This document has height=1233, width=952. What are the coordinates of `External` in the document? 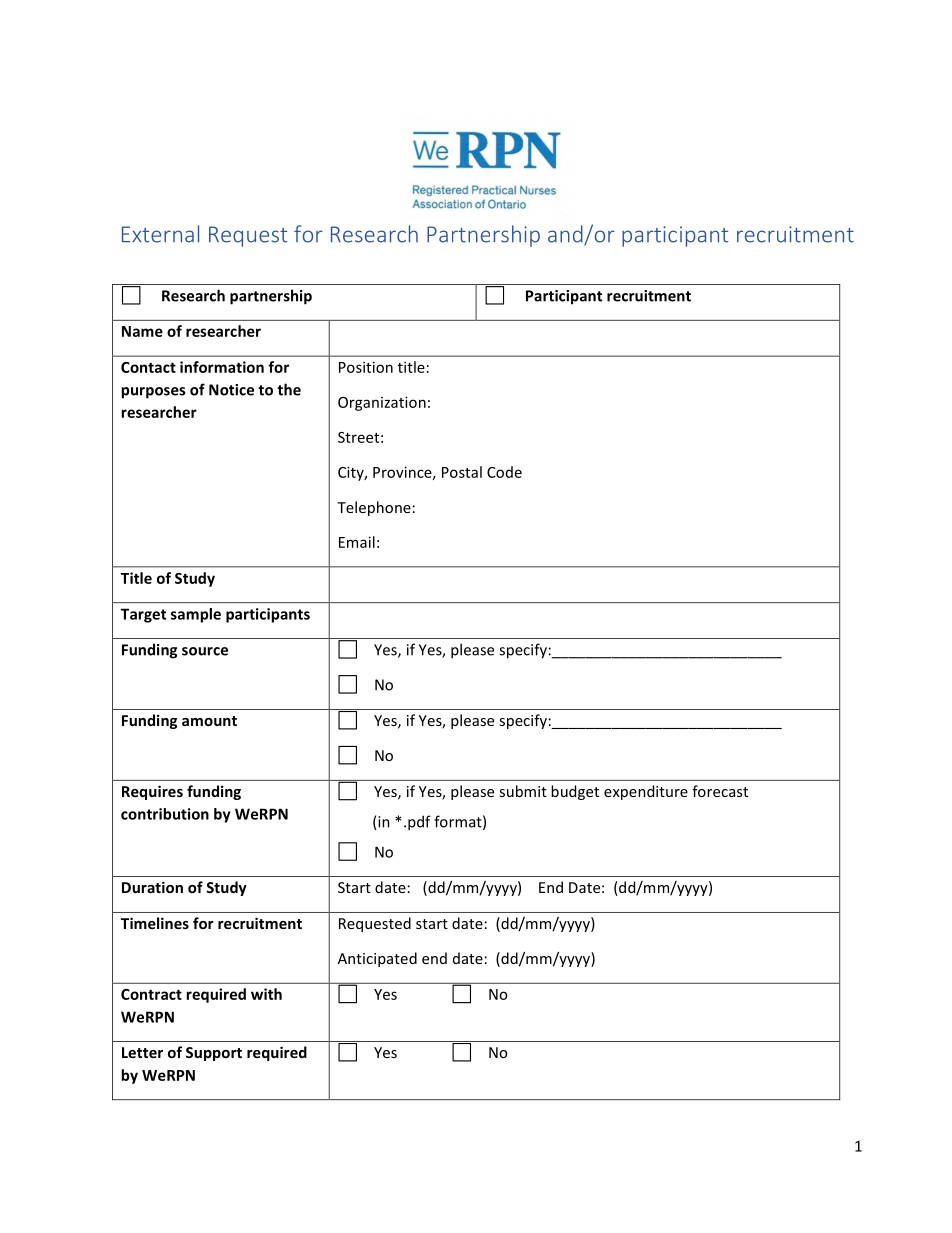 It's located at (160, 234).
